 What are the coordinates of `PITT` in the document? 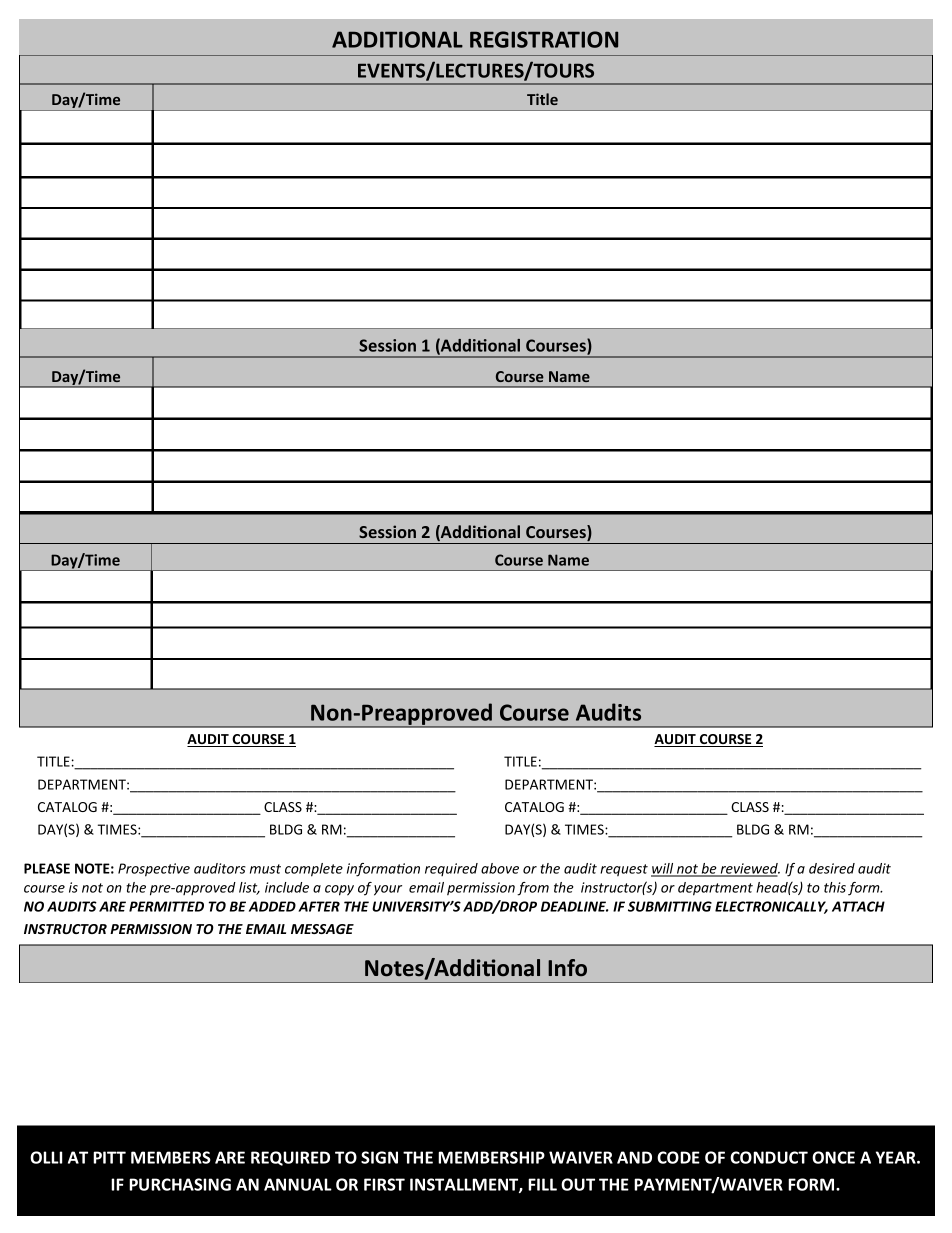 It's located at (109, 1157).
